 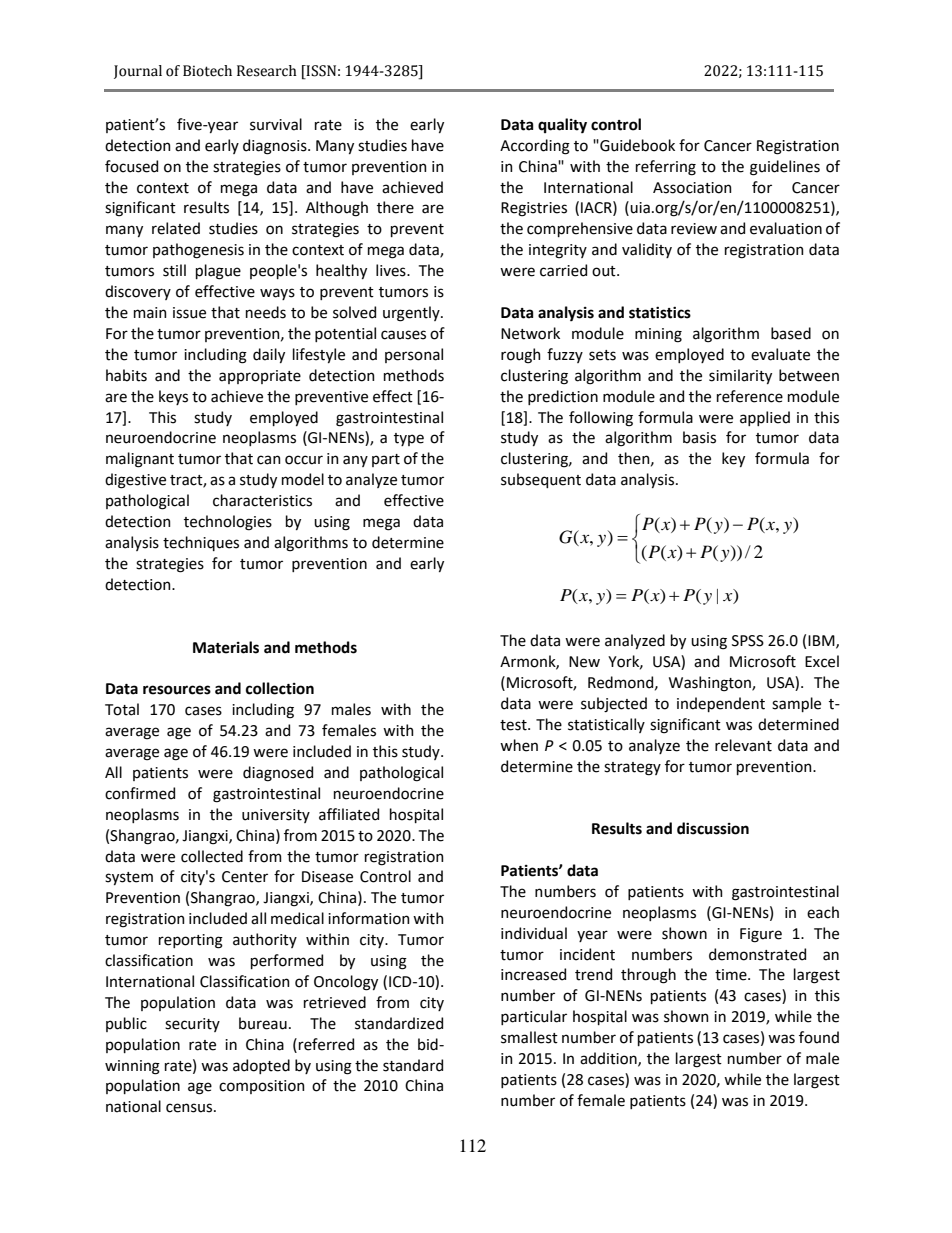 I want to click on subsequent, so click(x=541, y=480).
